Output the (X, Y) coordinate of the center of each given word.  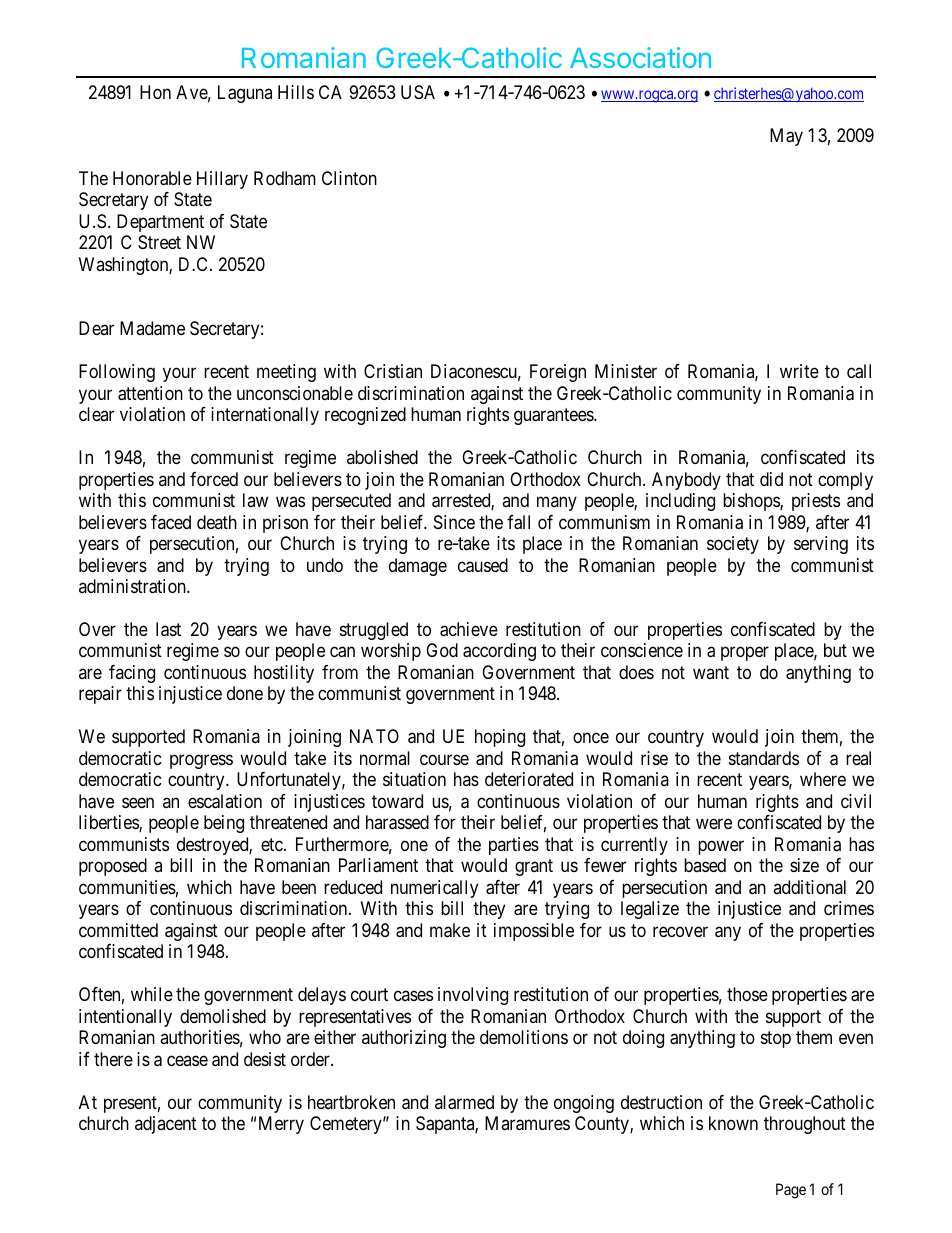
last (168, 629)
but (835, 650)
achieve (469, 629)
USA (418, 92)
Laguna (245, 94)
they (489, 910)
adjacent (166, 1125)
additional (809, 887)
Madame (152, 328)
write (799, 371)
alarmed (464, 1102)
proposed (113, 867)
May (786, 137)
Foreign (558, 373)
